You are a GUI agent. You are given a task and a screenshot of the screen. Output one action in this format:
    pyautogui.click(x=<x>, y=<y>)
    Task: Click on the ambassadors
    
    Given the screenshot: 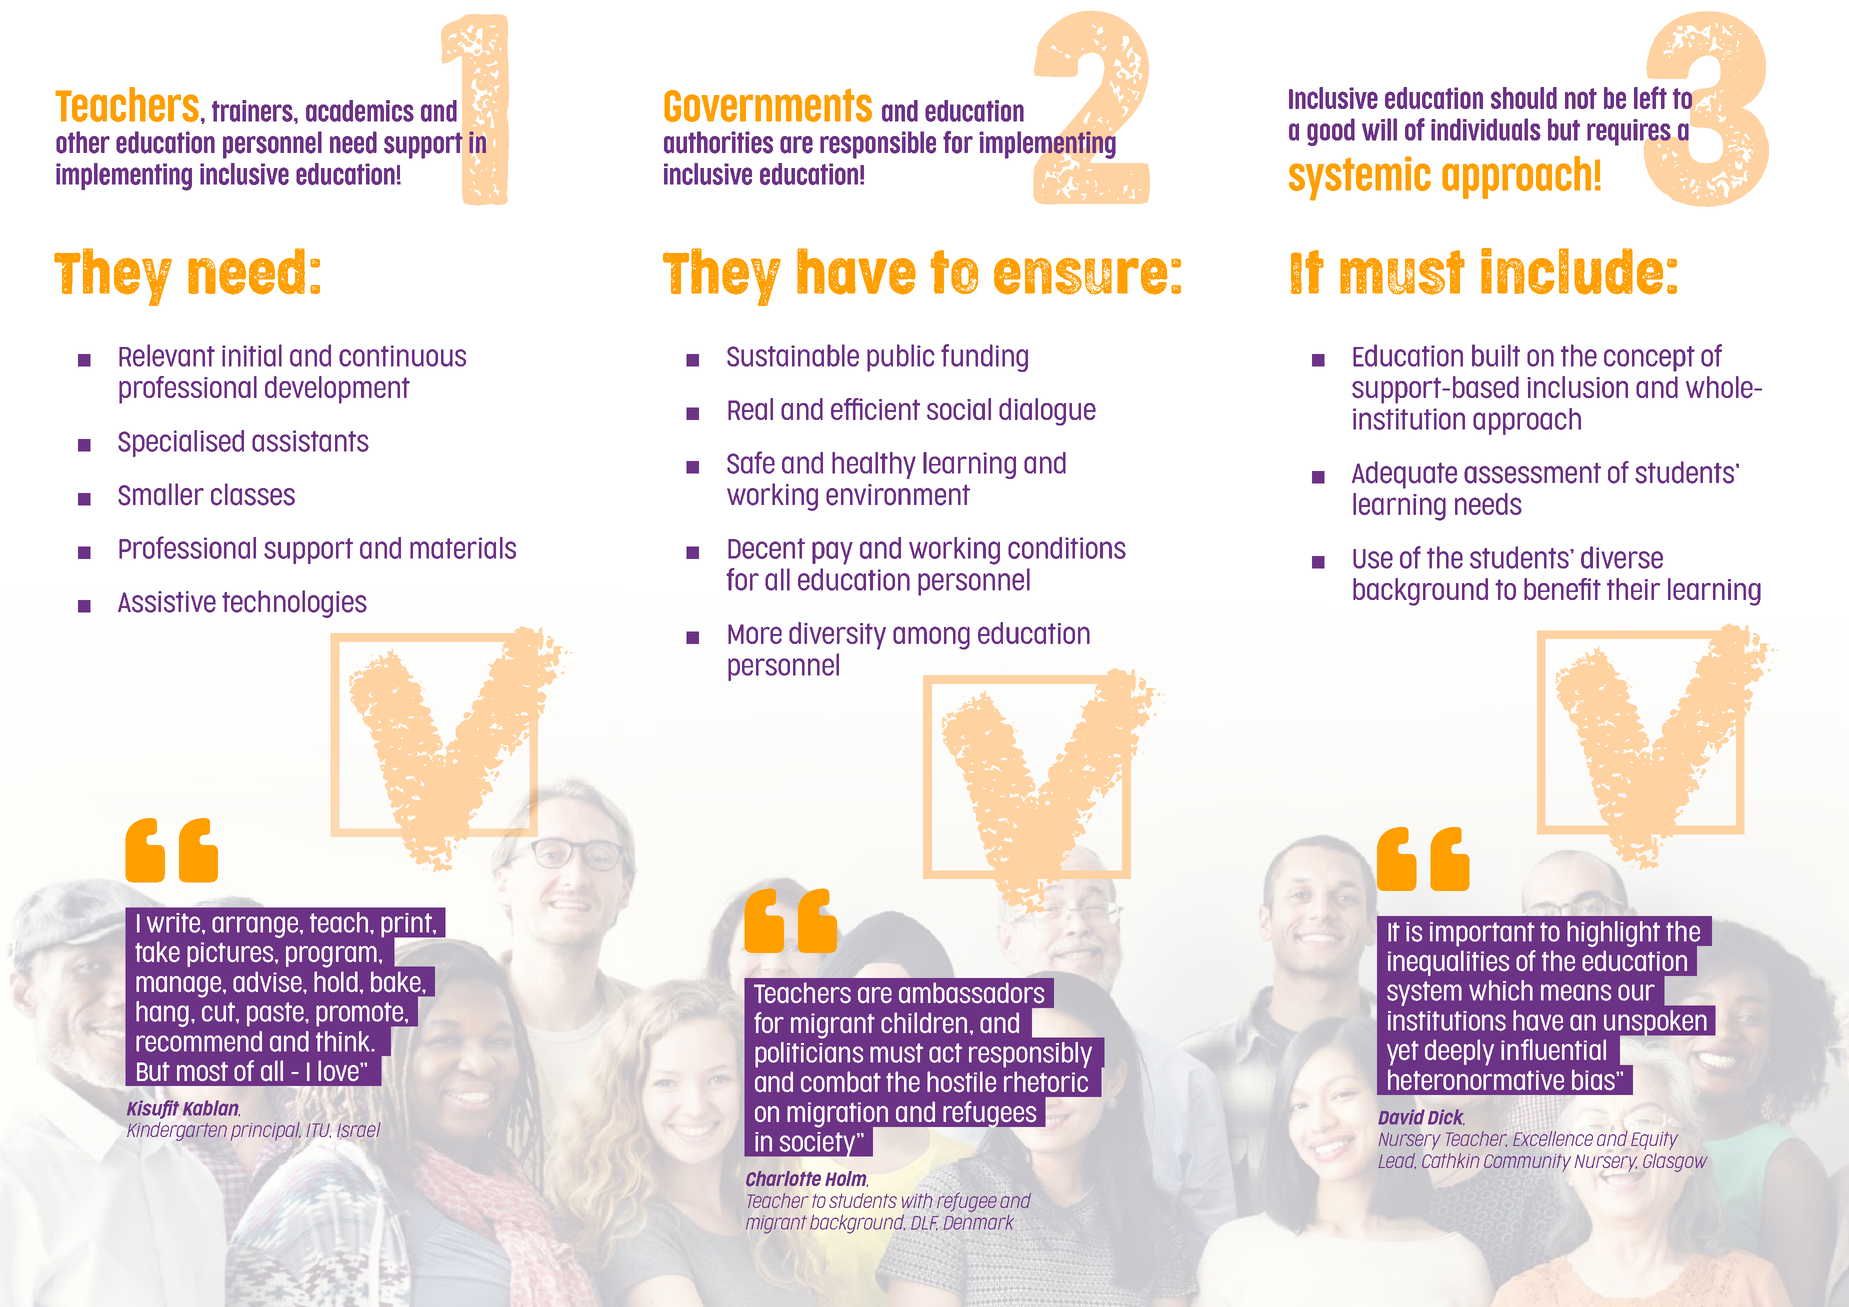 What is the action you would take?
    pyautogui.click(x=971, y=993)
